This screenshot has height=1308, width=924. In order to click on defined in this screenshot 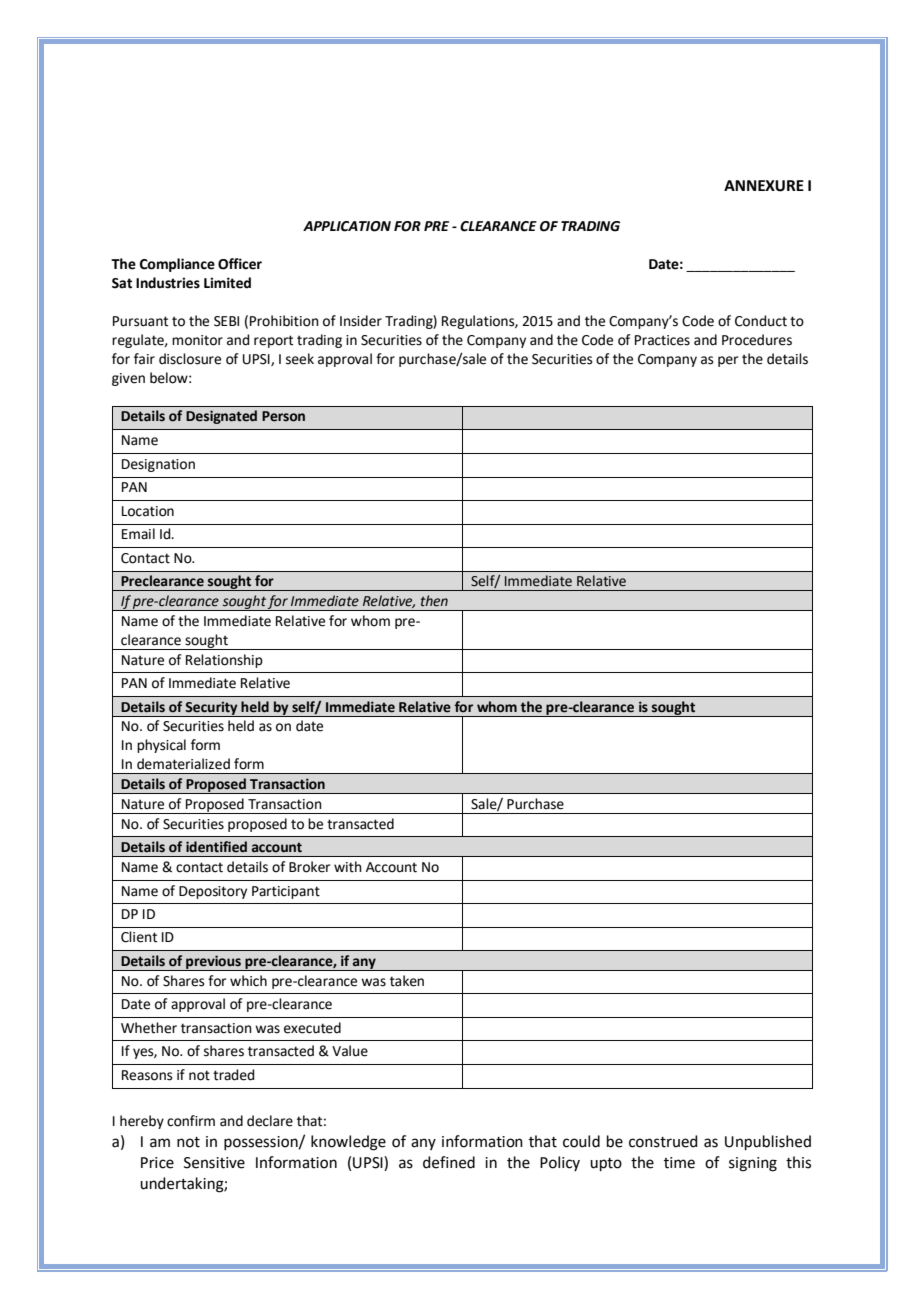, I will do `click(449, 1162)`.
